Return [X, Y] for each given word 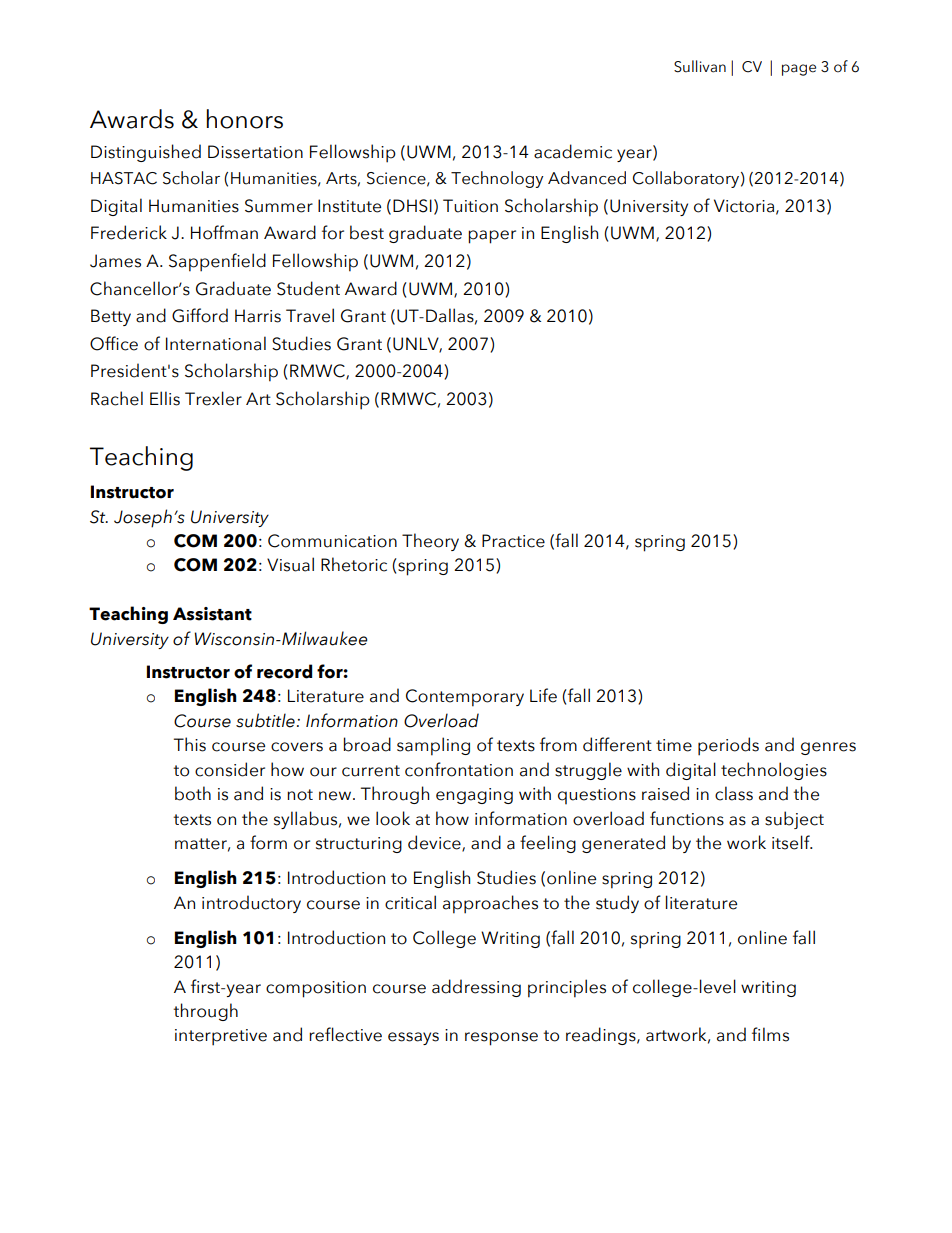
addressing [476, 988]
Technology [497, 179]
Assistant [212, 614]
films [770, 1034]
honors [245, 119]
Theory [430, 542]
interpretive [221, 1037]
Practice [513, 541]
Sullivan [700, 66]
